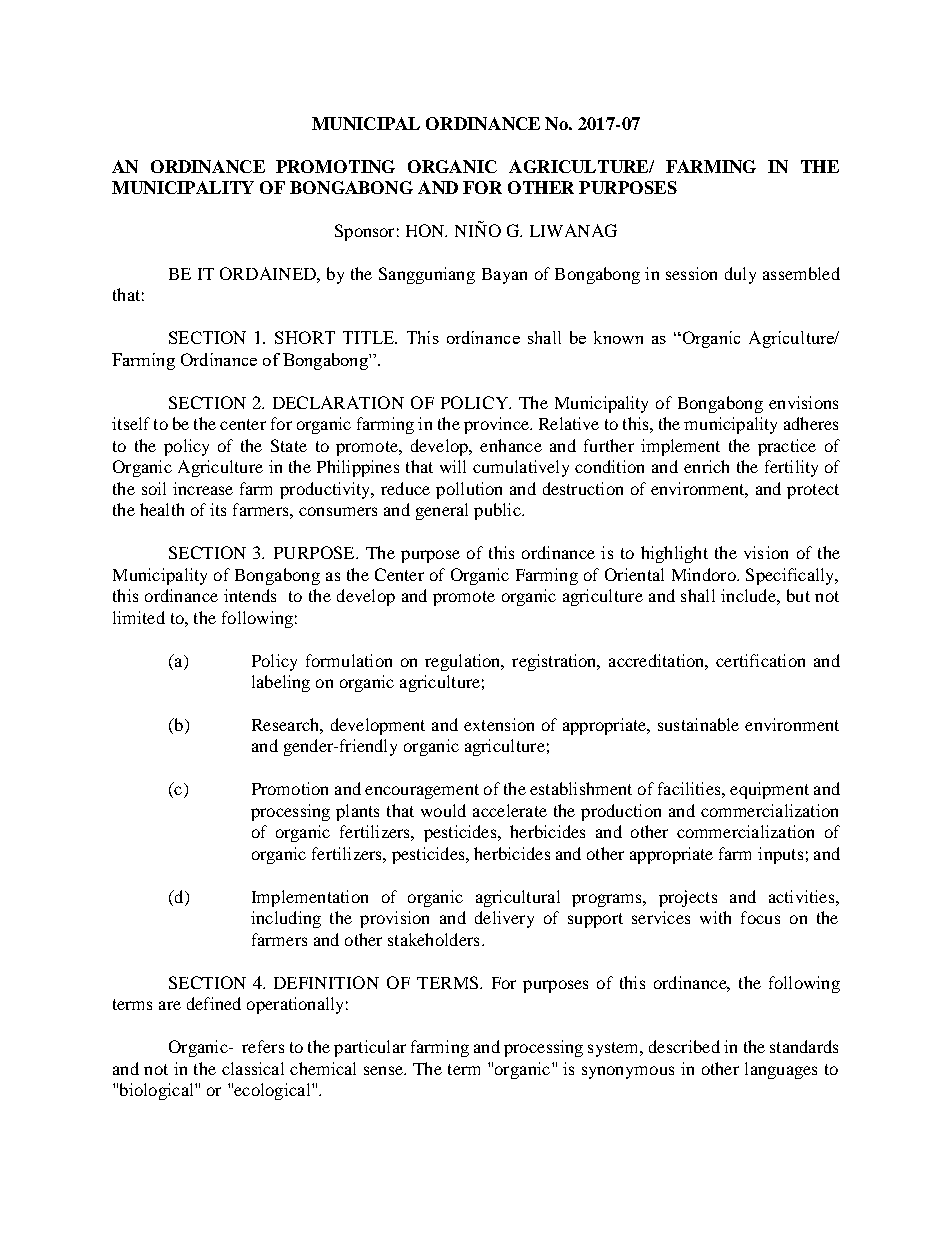 Image resolution: width=952 pixels, height=1233 pixels. I want to click on increase, so click(203, 488).
